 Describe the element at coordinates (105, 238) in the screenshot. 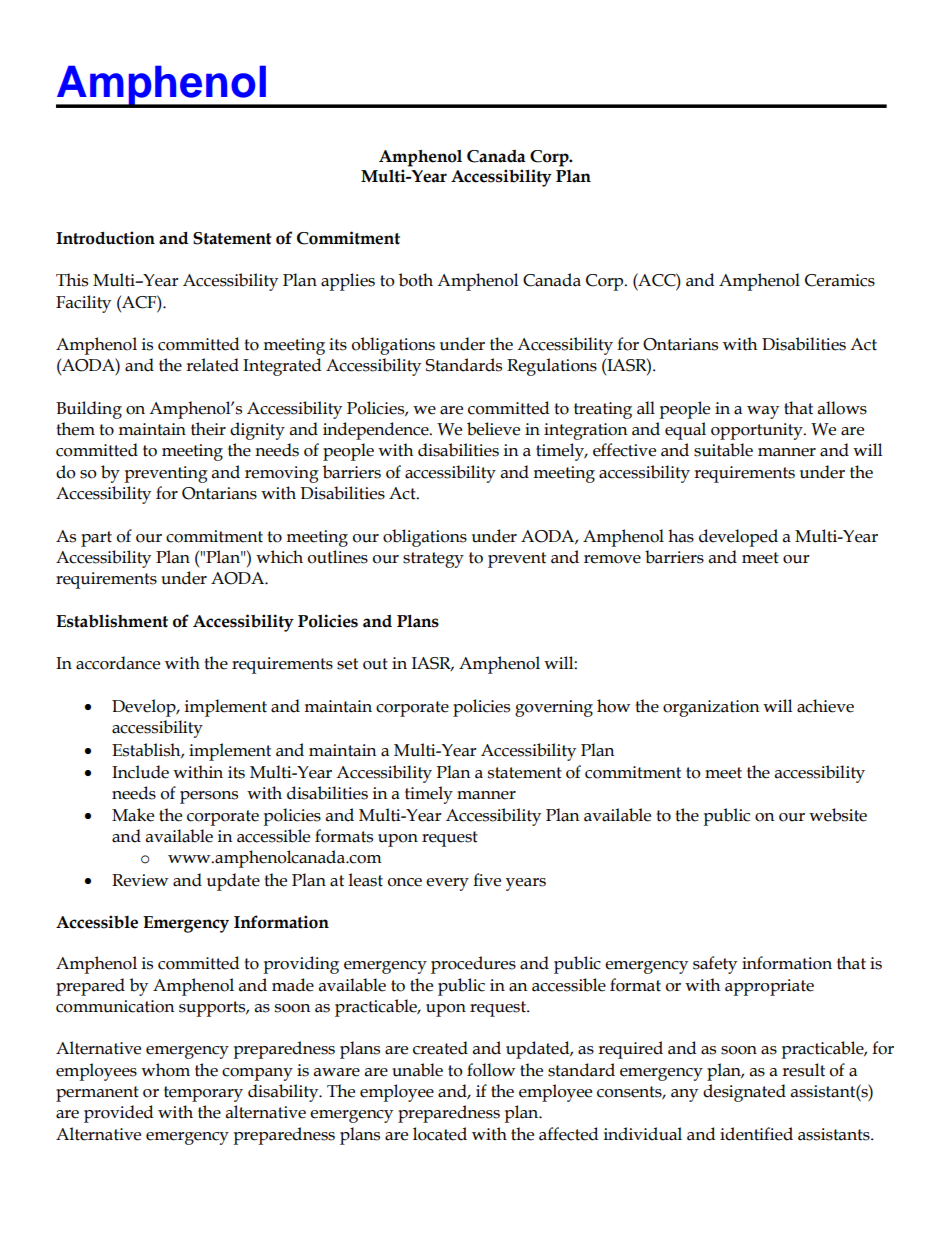

I see `Introduction` at that location.
